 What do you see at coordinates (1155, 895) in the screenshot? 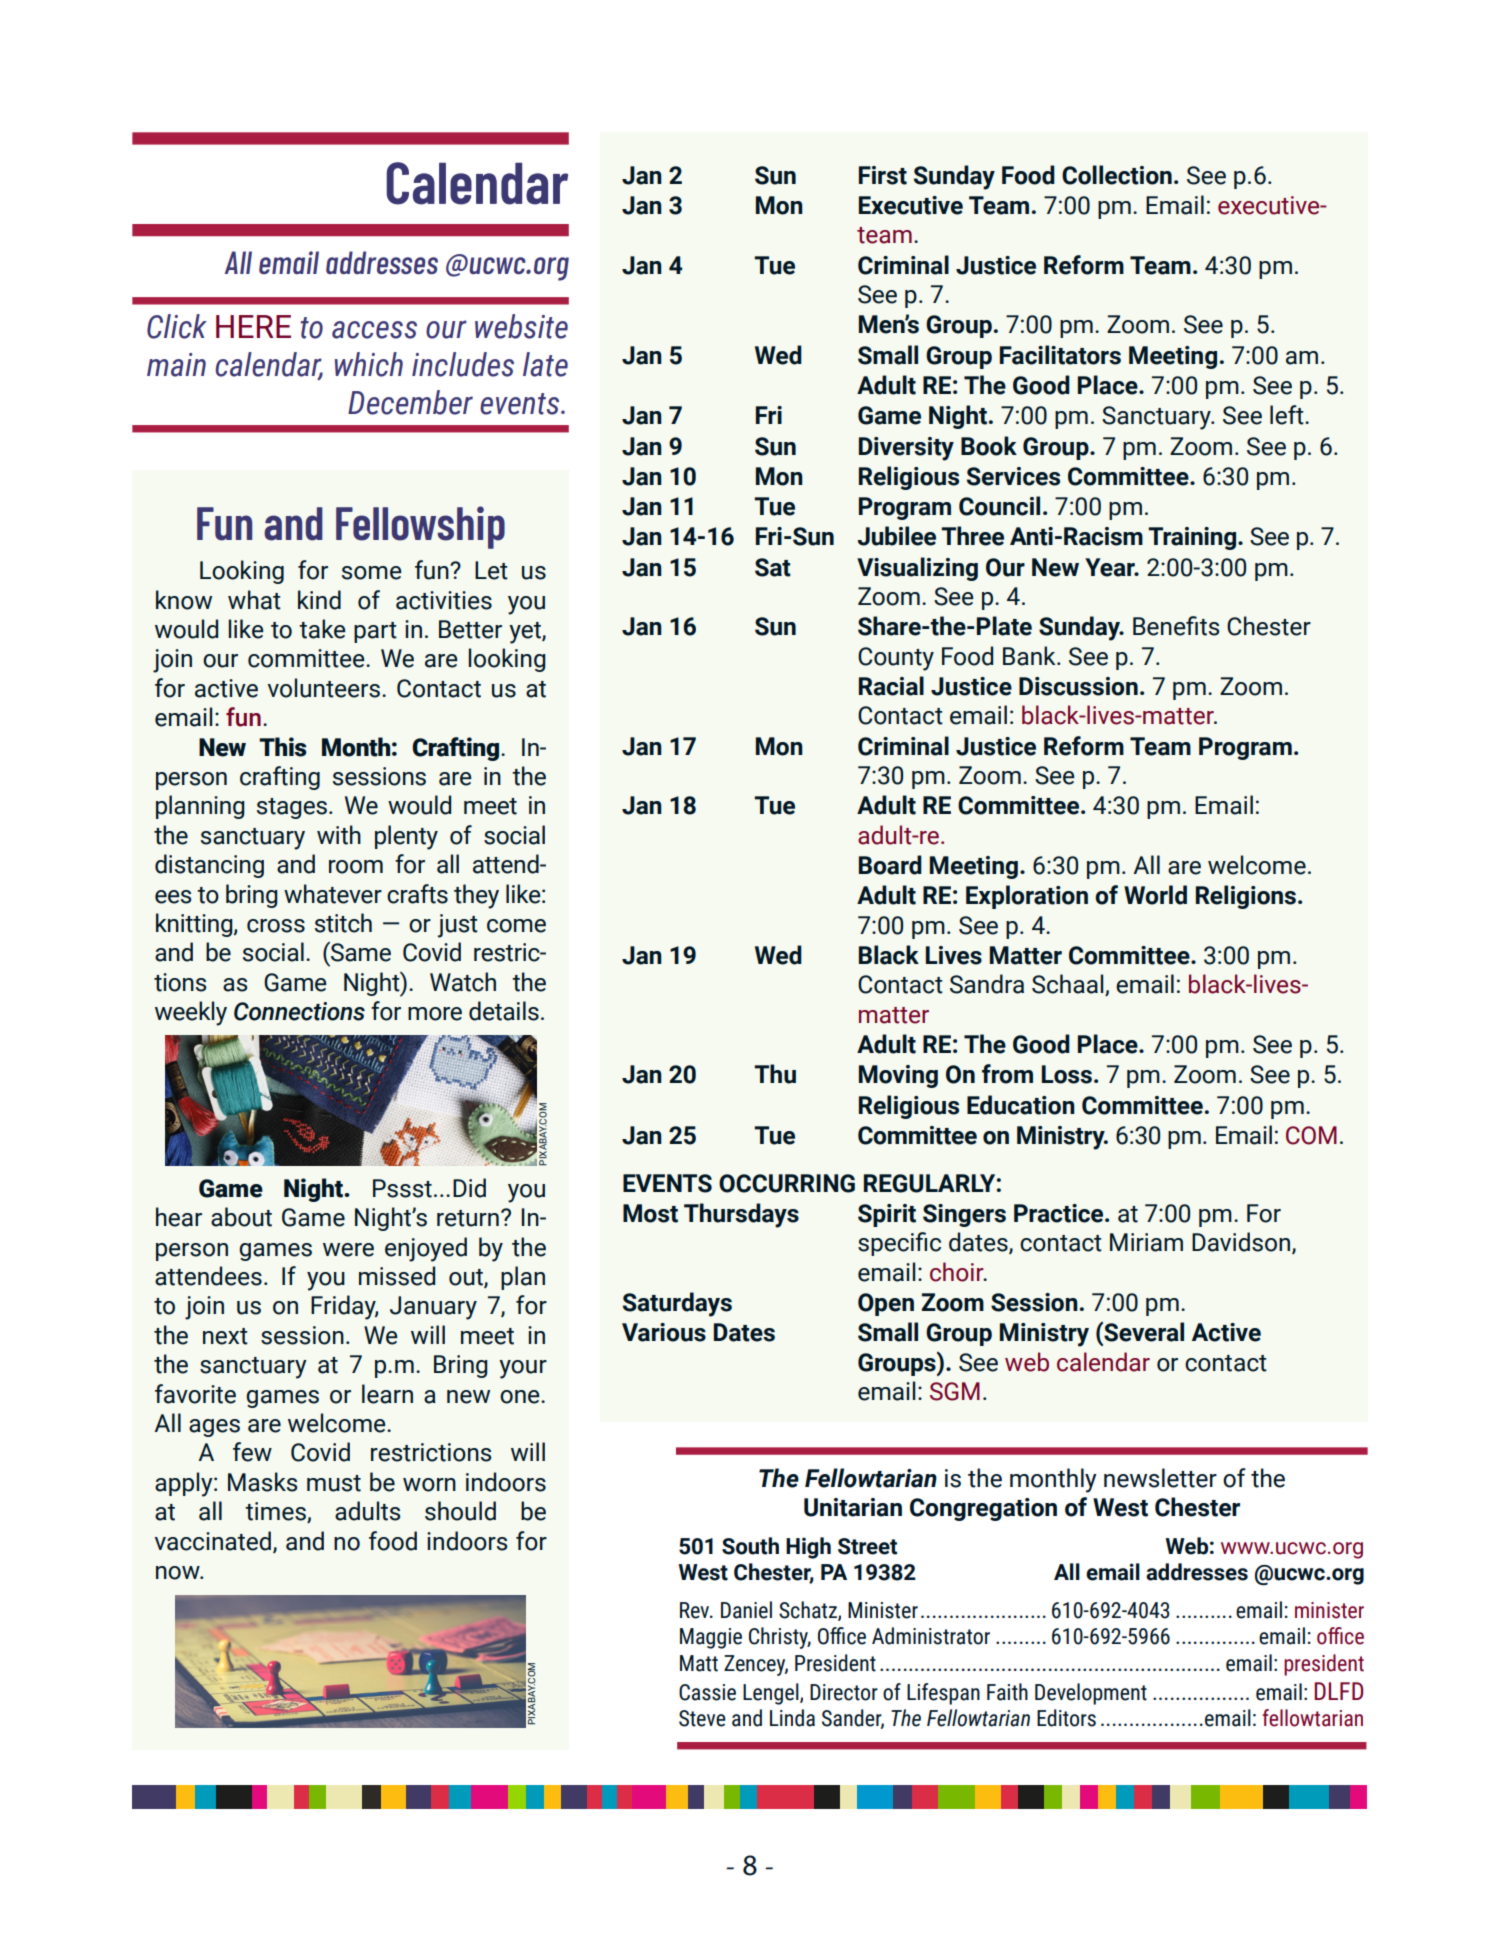
I see `World` at bounding box center [1155, 895].
